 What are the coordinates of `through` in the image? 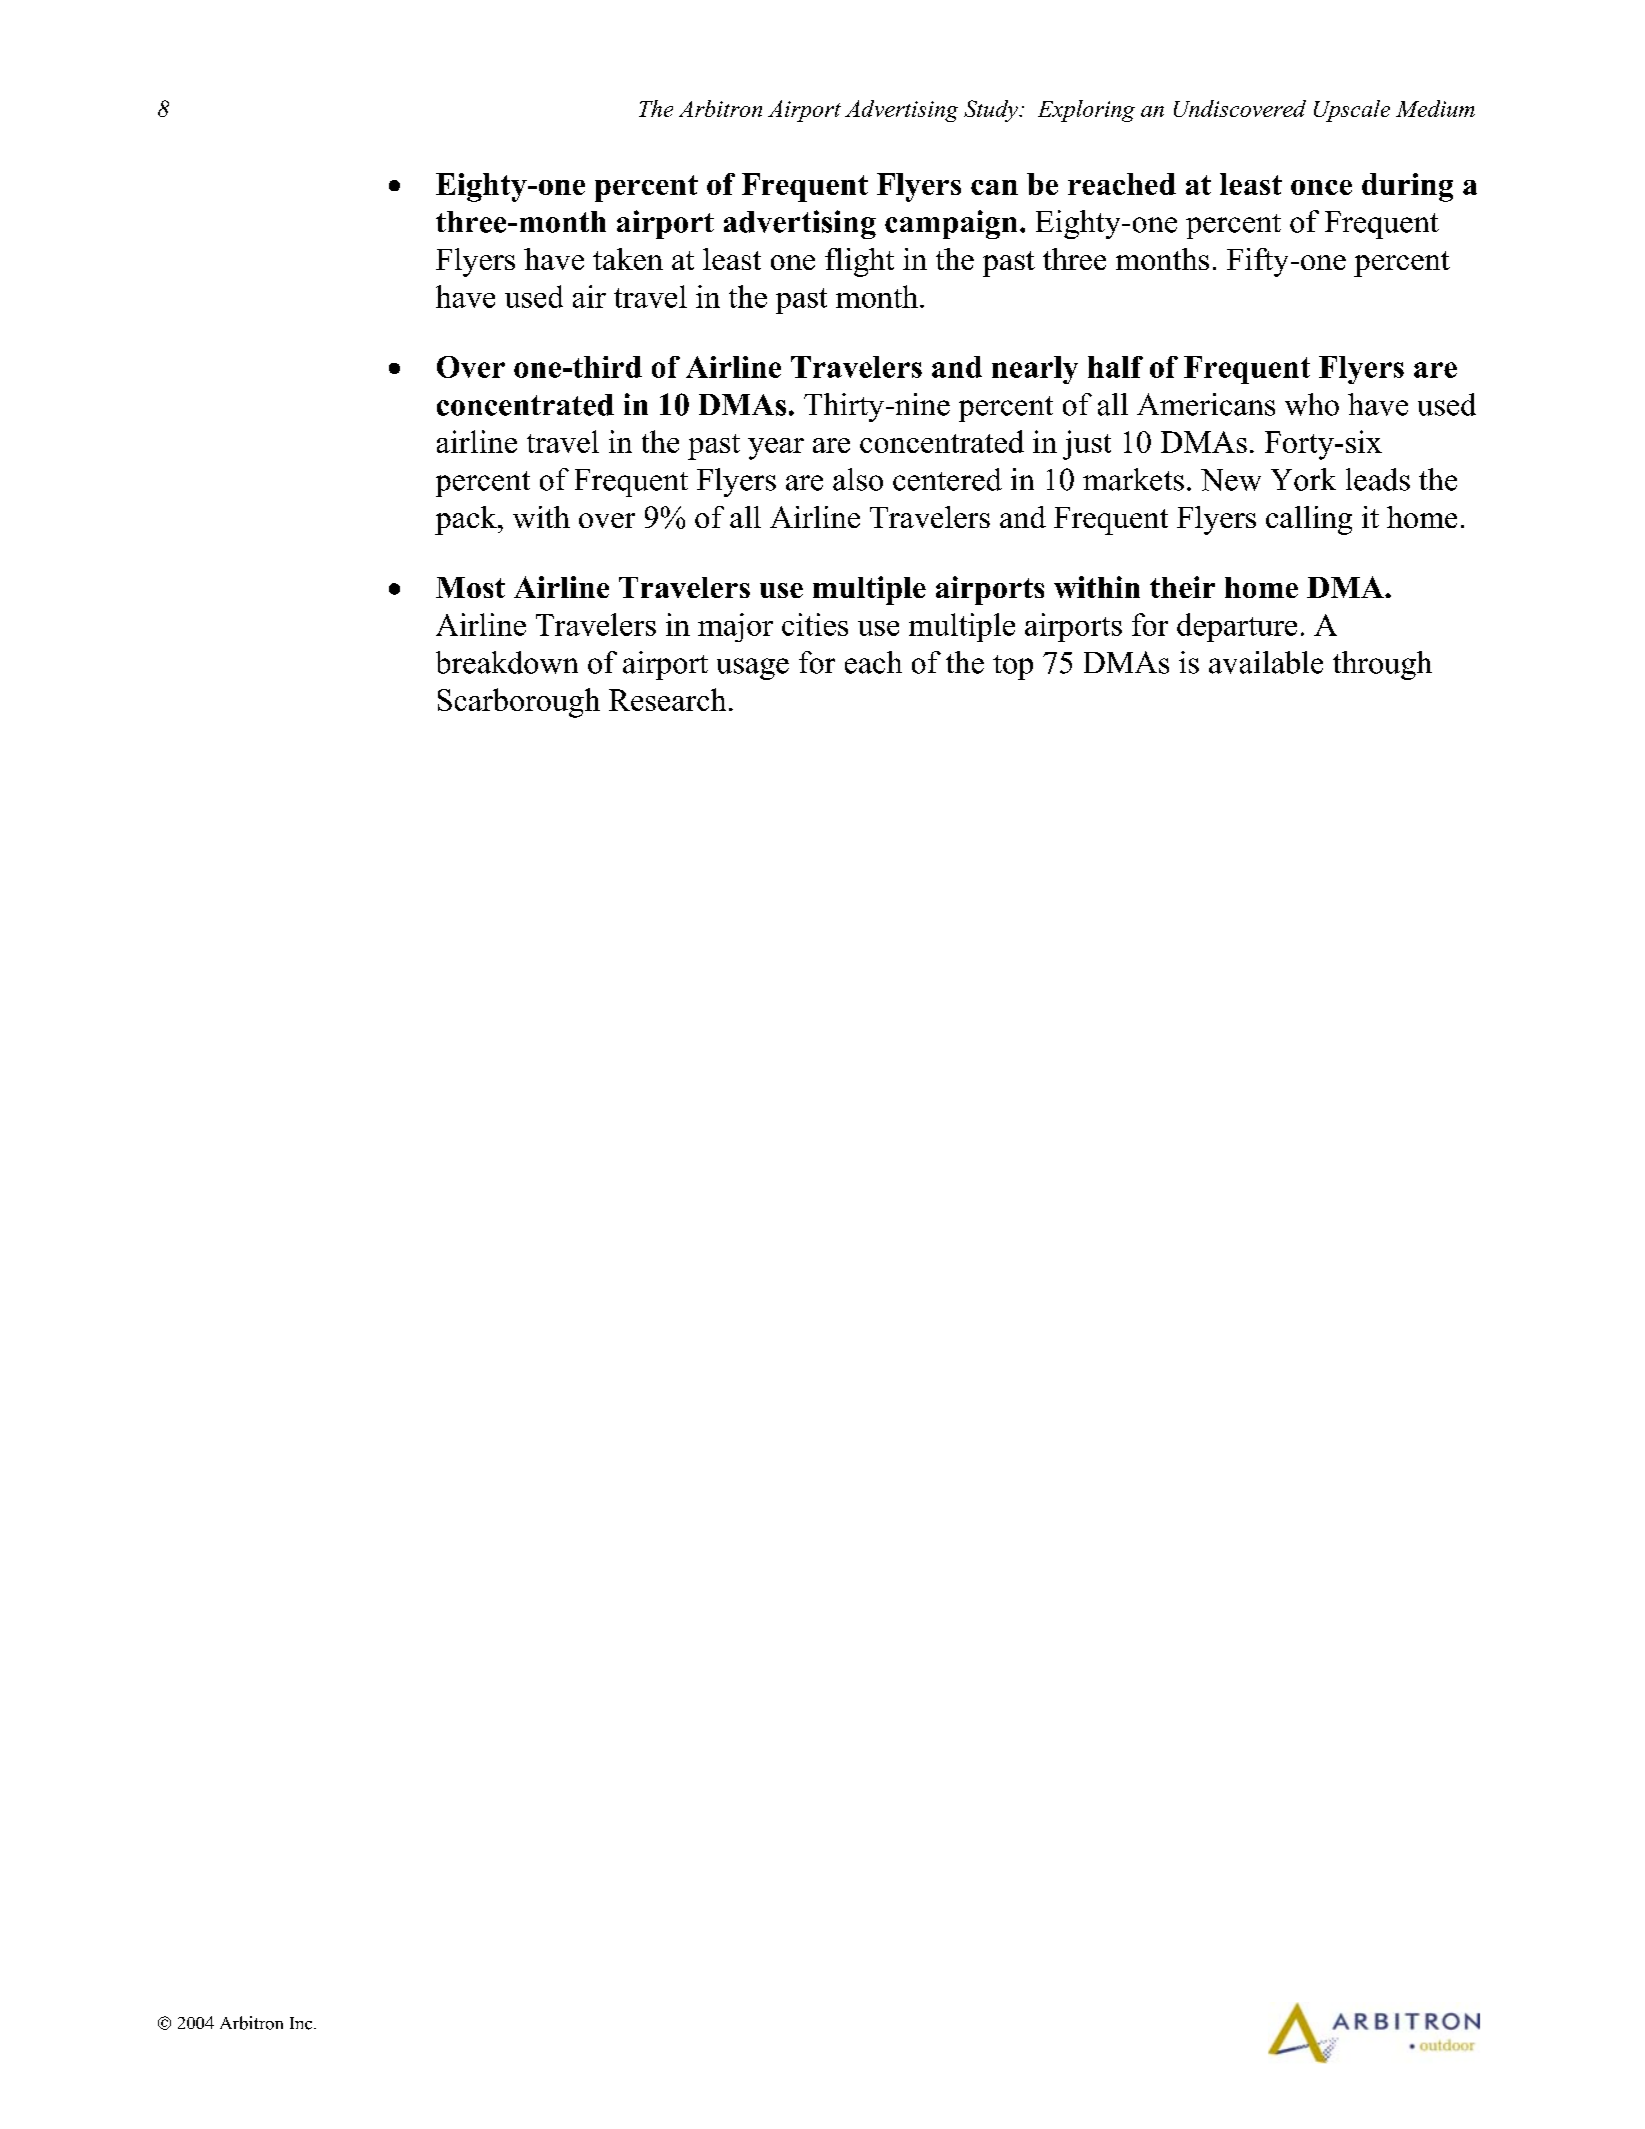 It's located at (1382, 665).
